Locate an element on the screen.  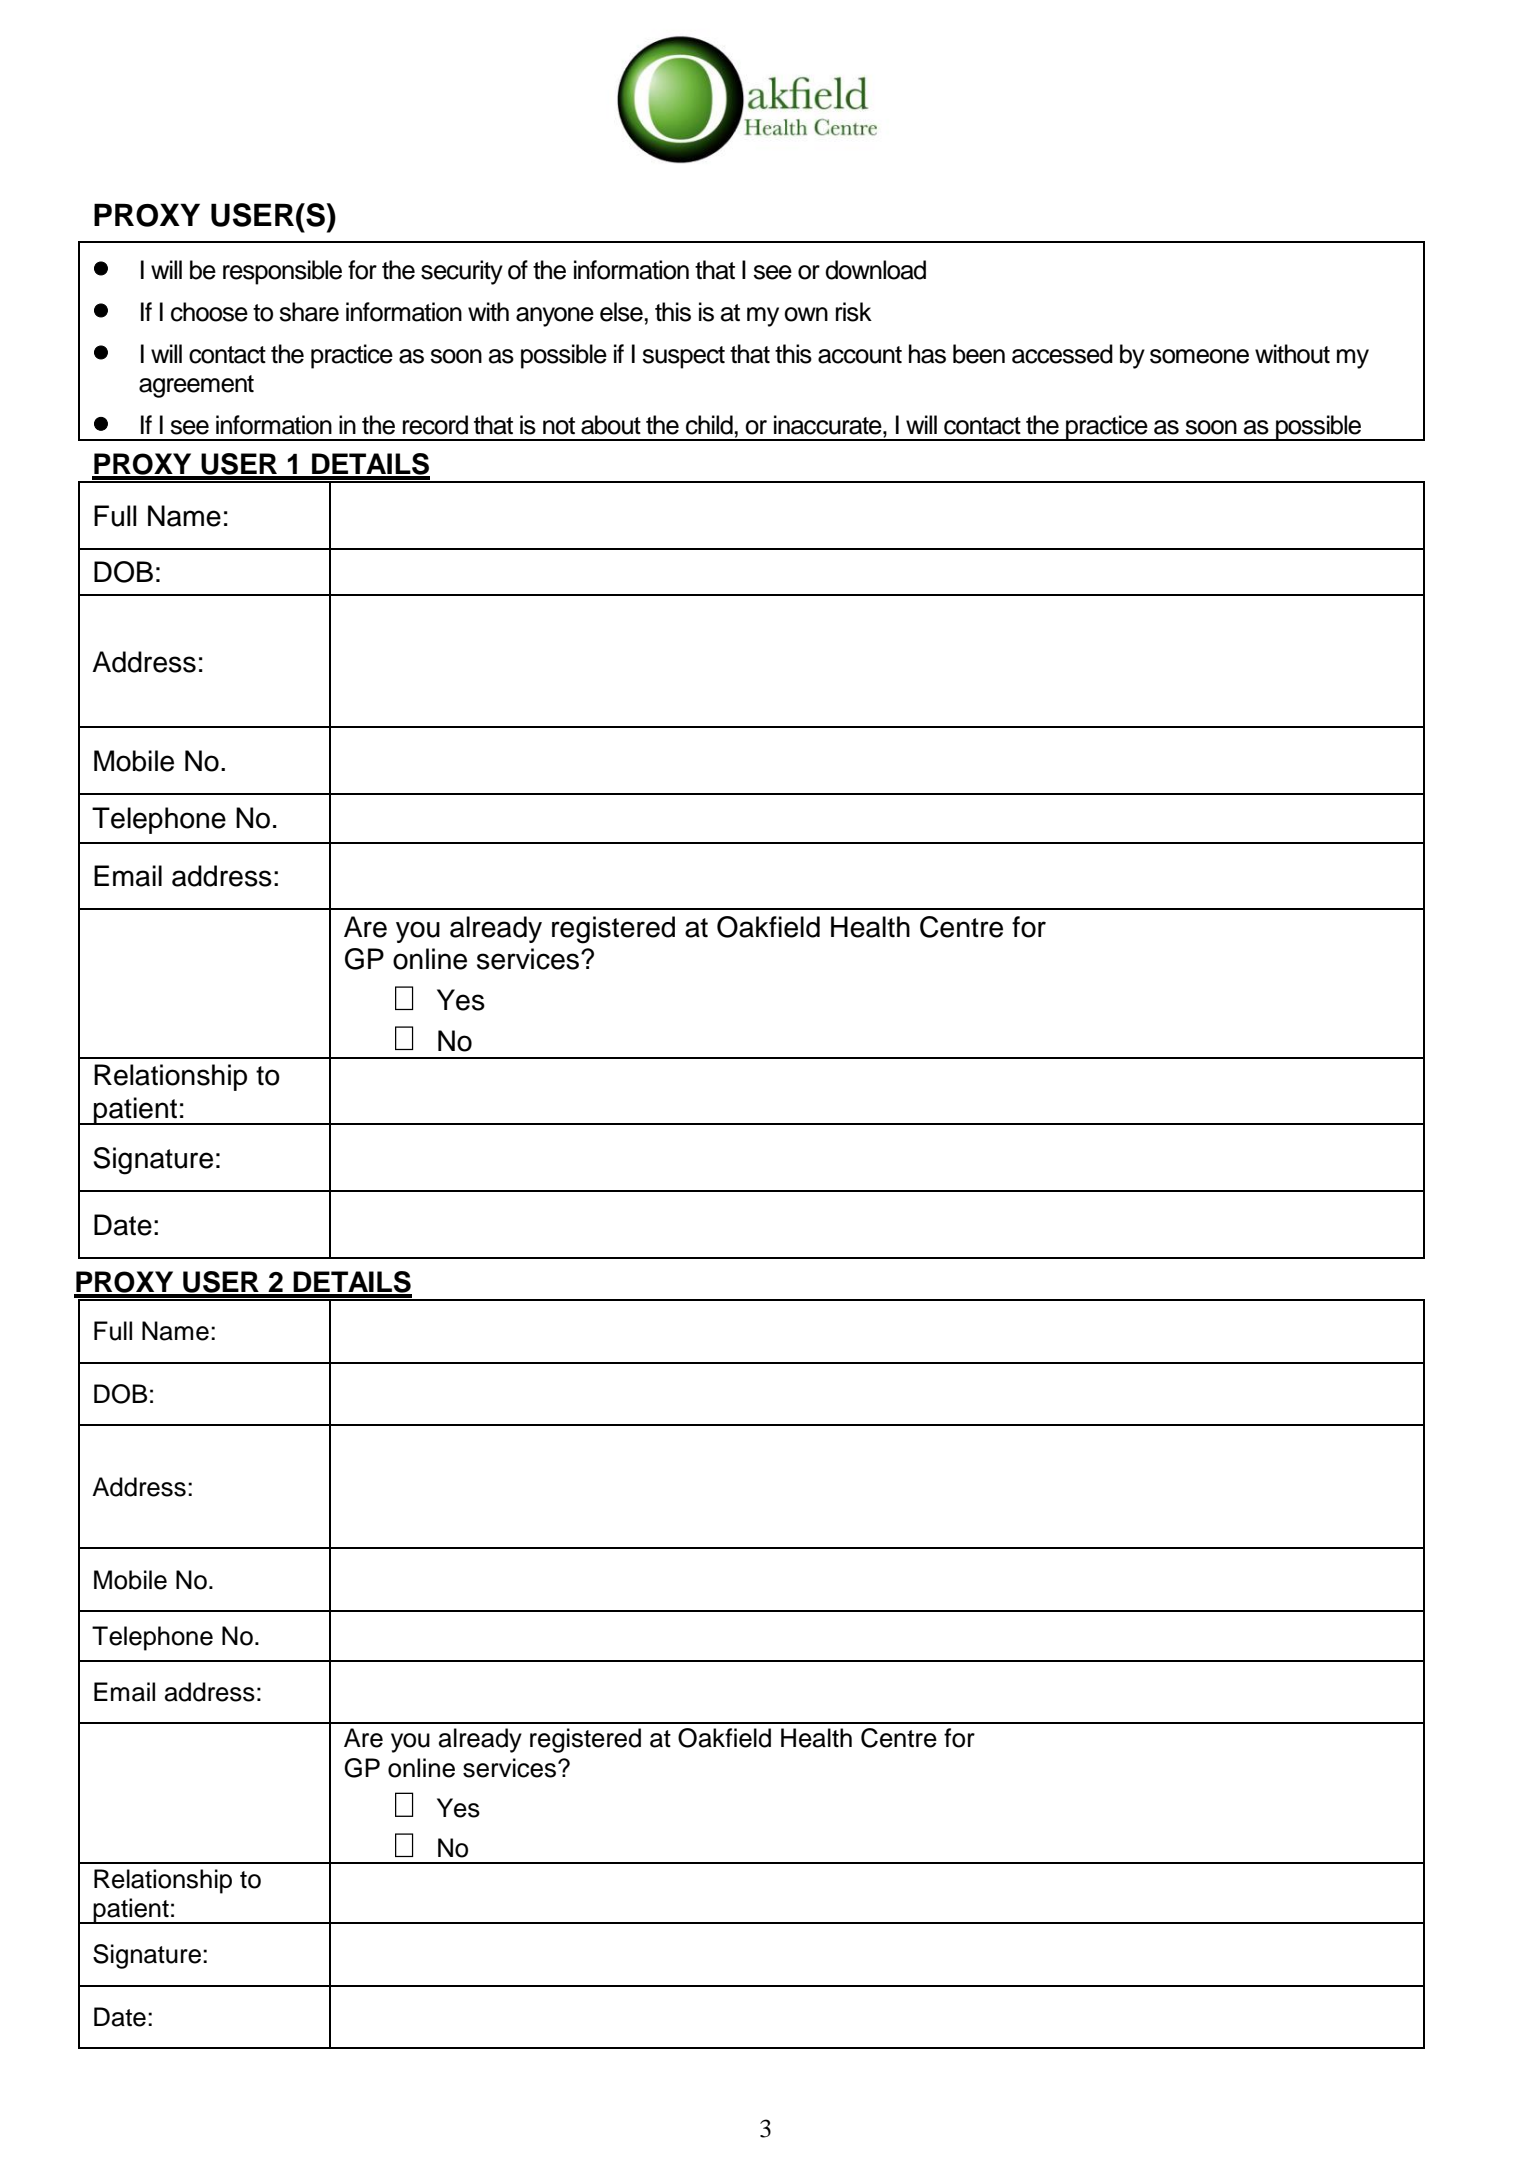
agreement is located at coordinates (196, 386).
